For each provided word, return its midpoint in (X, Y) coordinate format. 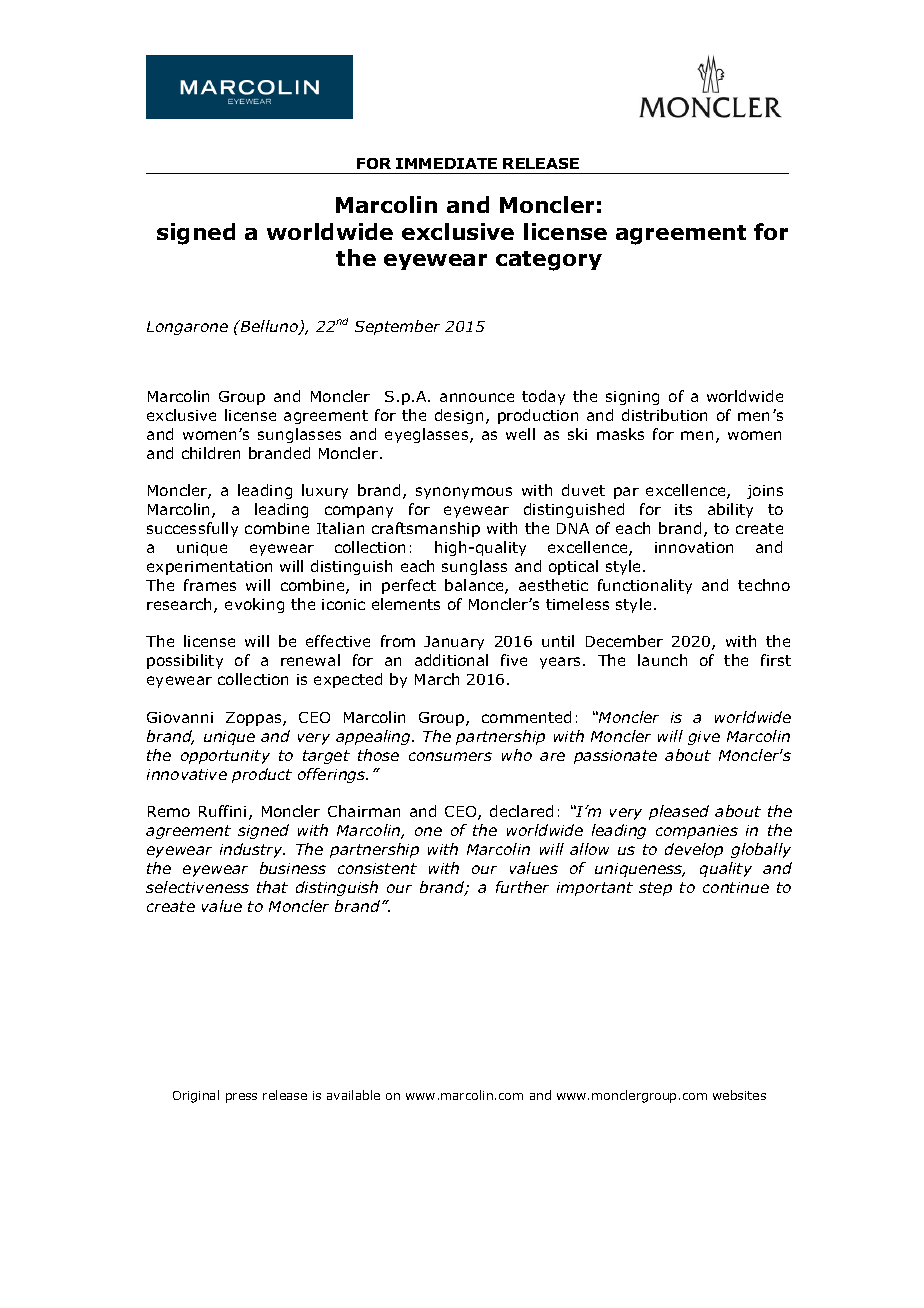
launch (662, 660)
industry (252, 850)
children (211, 453)
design (459, 416)
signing (632, 398)
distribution (664, 415)
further (522, 887)
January (454, 643)
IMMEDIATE (446, 163)
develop (694, 850)
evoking (254, 605)
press (241, 1098)
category (549, 261)
